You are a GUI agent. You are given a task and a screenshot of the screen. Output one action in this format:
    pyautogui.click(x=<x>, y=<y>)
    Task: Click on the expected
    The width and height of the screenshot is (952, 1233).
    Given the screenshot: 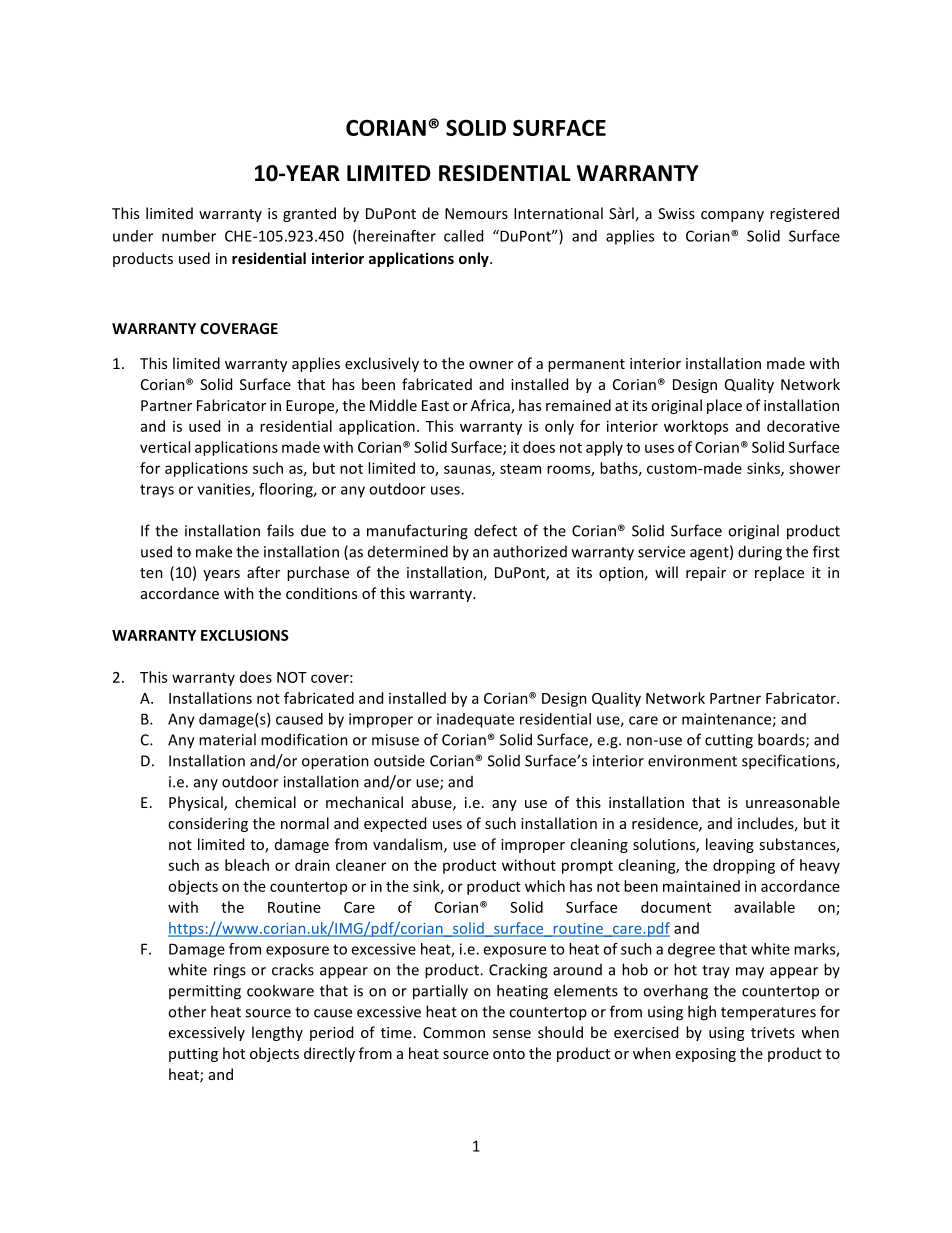 What is the action you would take?
    pyautogui.click(x=395, y=824)
